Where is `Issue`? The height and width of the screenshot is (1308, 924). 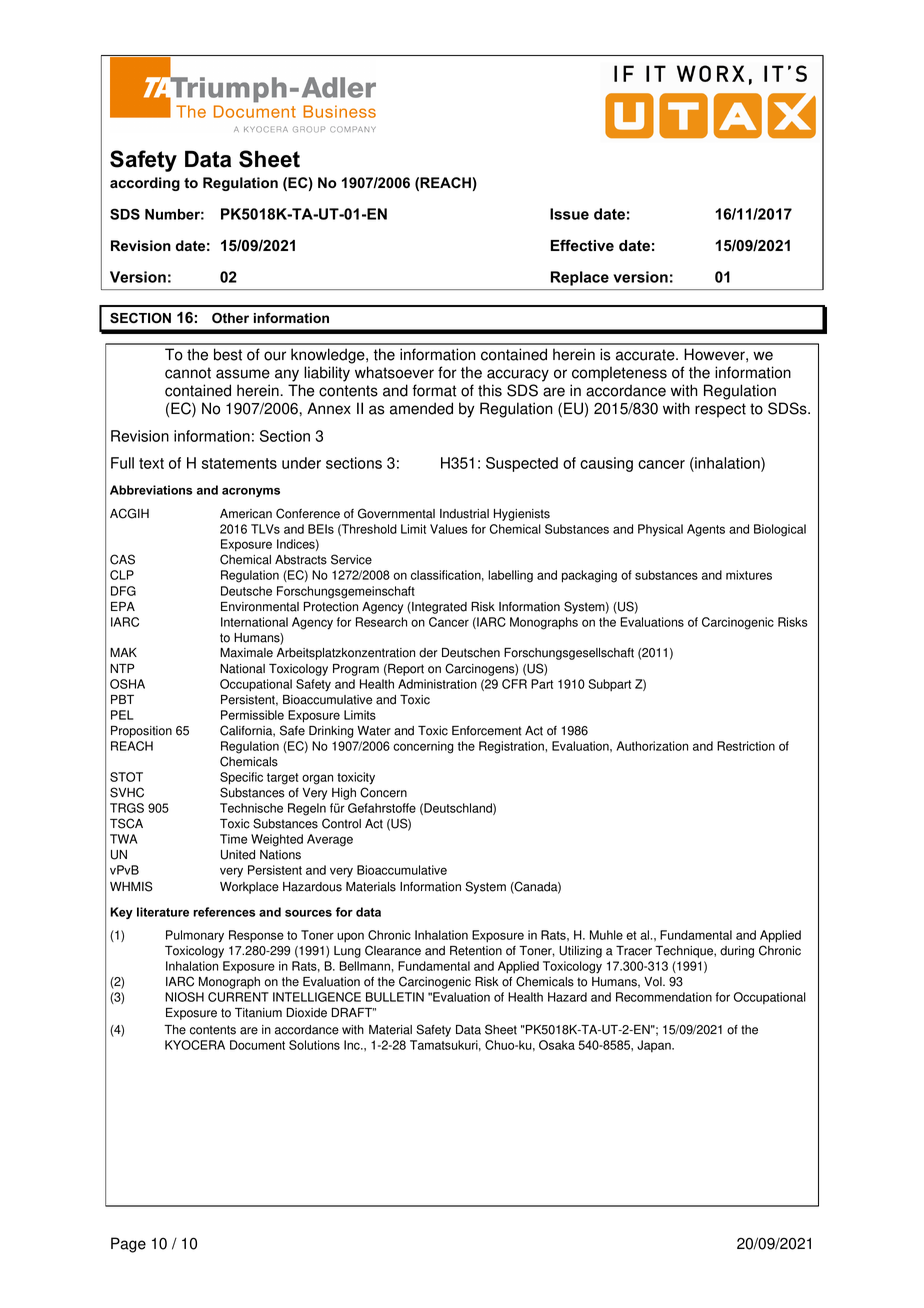
Issue is located at coordinates (569, 214).
